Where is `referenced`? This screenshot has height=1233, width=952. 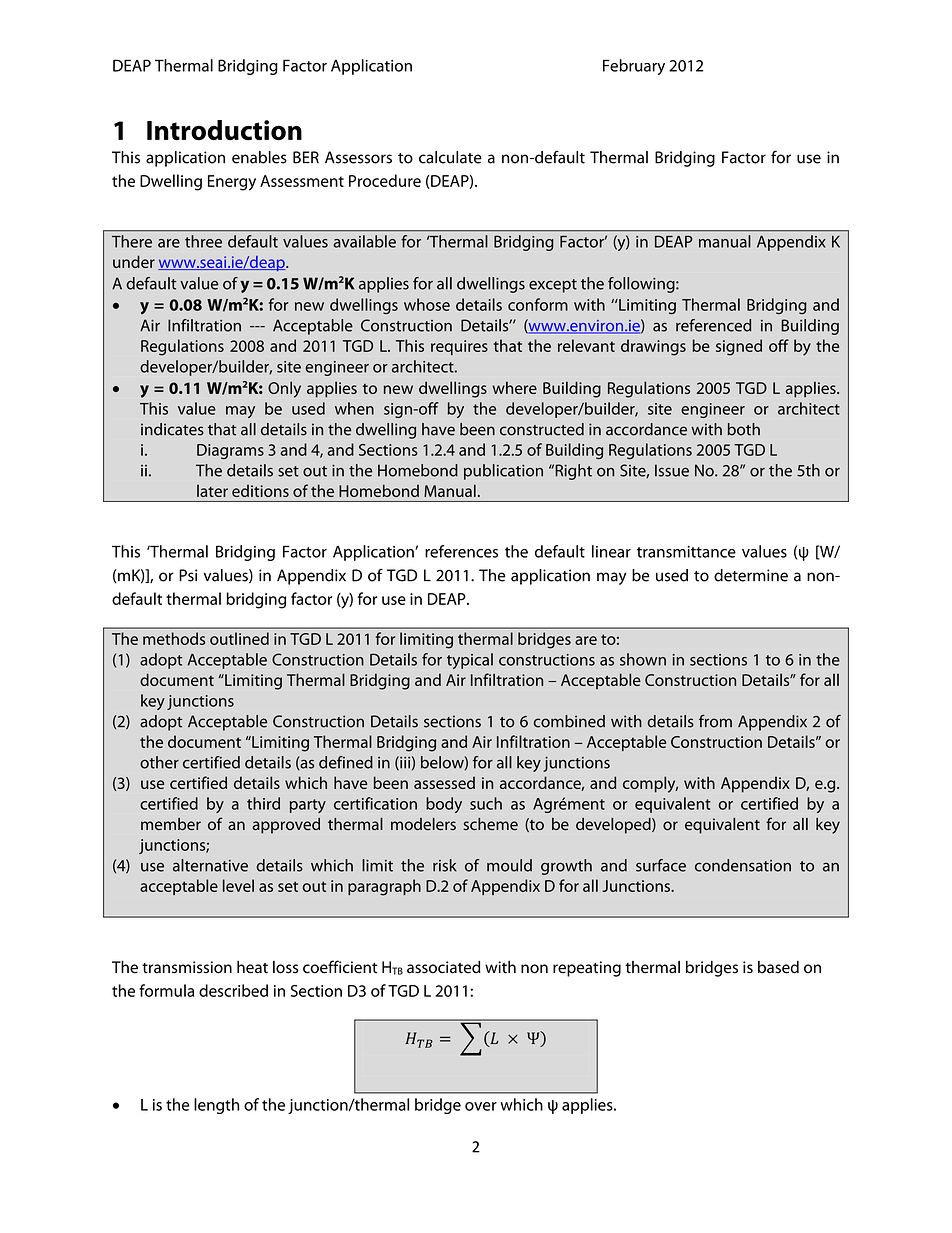 referenced is located at coordinates (713, 325).
